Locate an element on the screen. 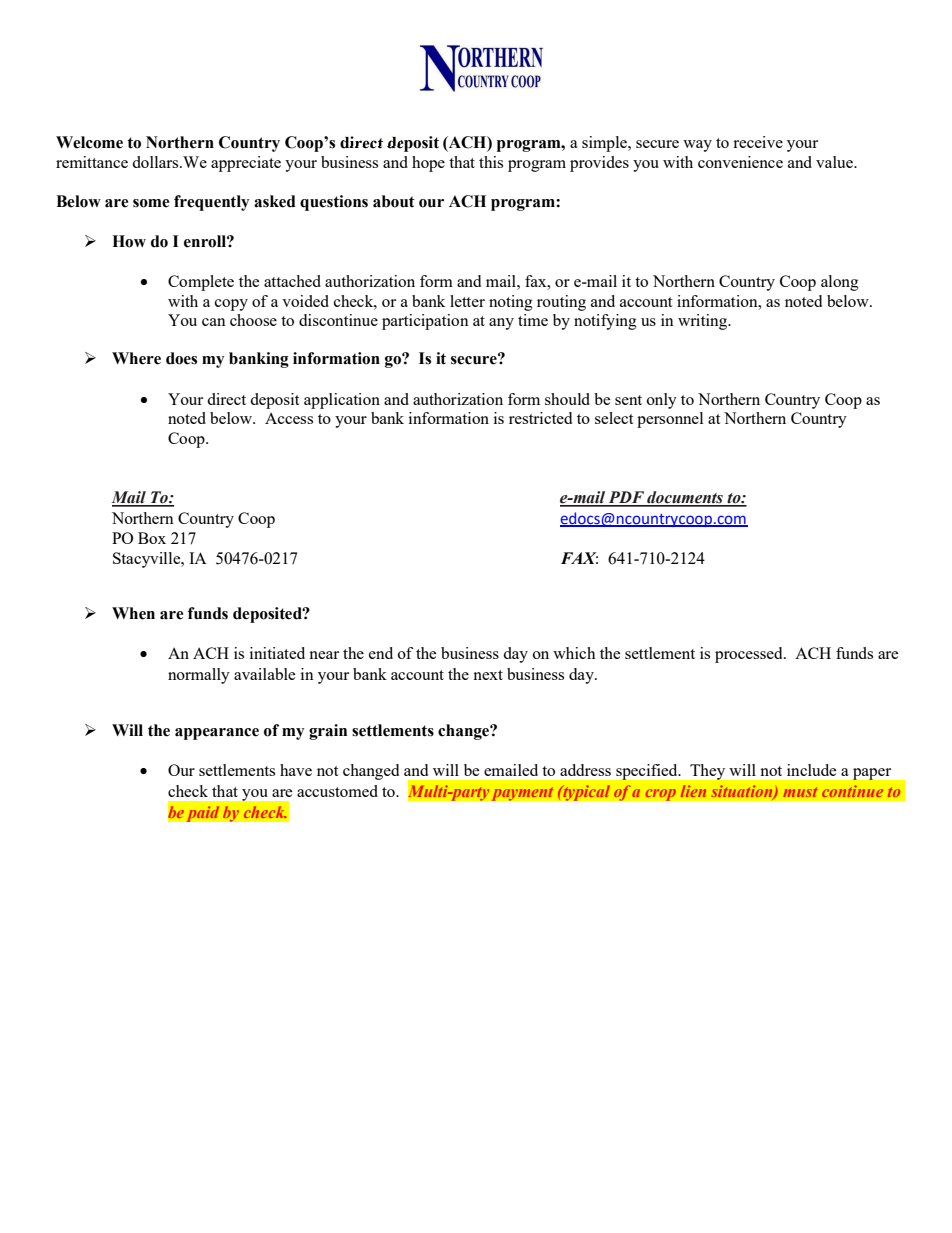 This screenshot has width=952, height=1233. personnel is located at coordinates (670, 420).
